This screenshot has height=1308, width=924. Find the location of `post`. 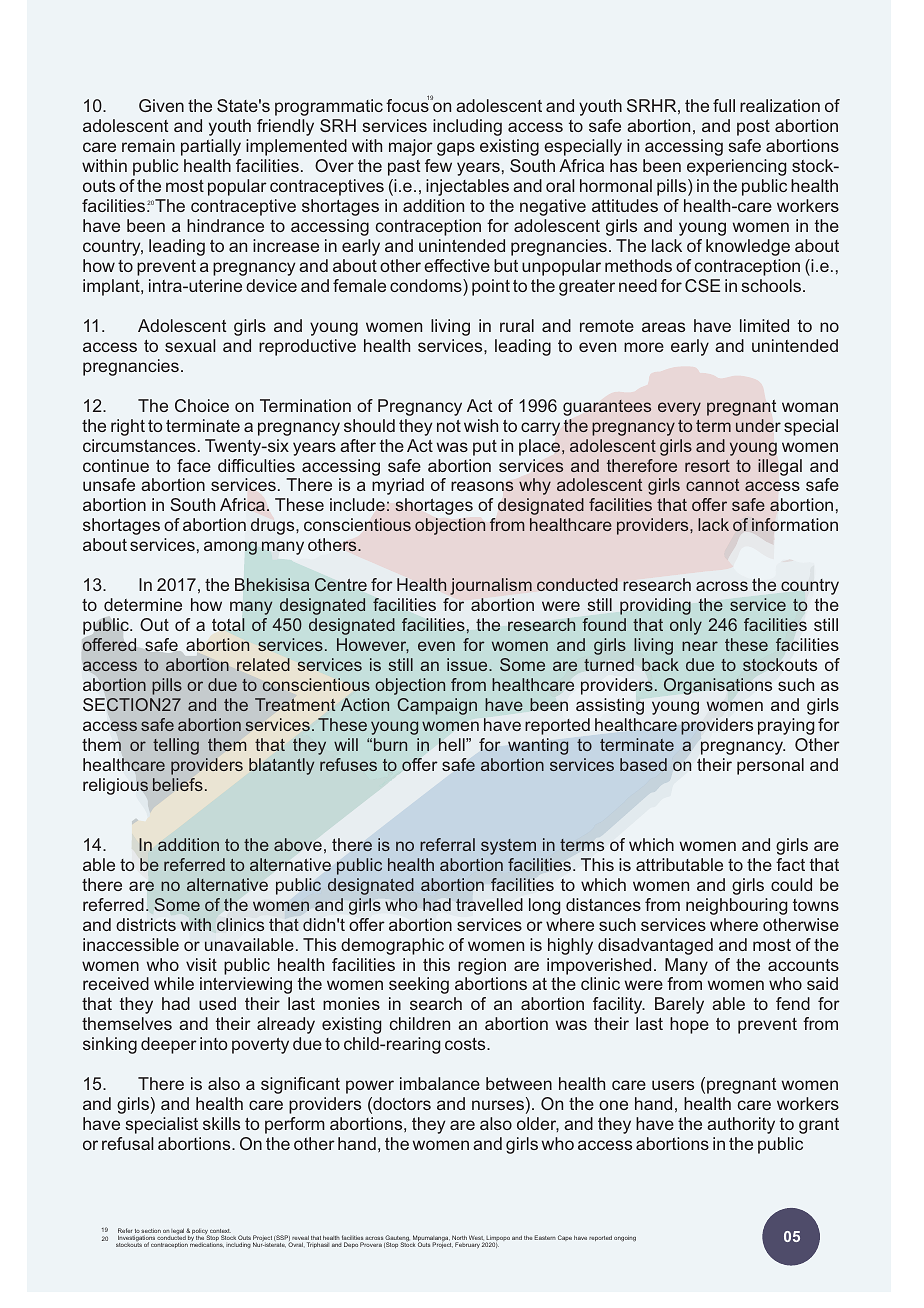

post is located at coordinates (753, 128).
